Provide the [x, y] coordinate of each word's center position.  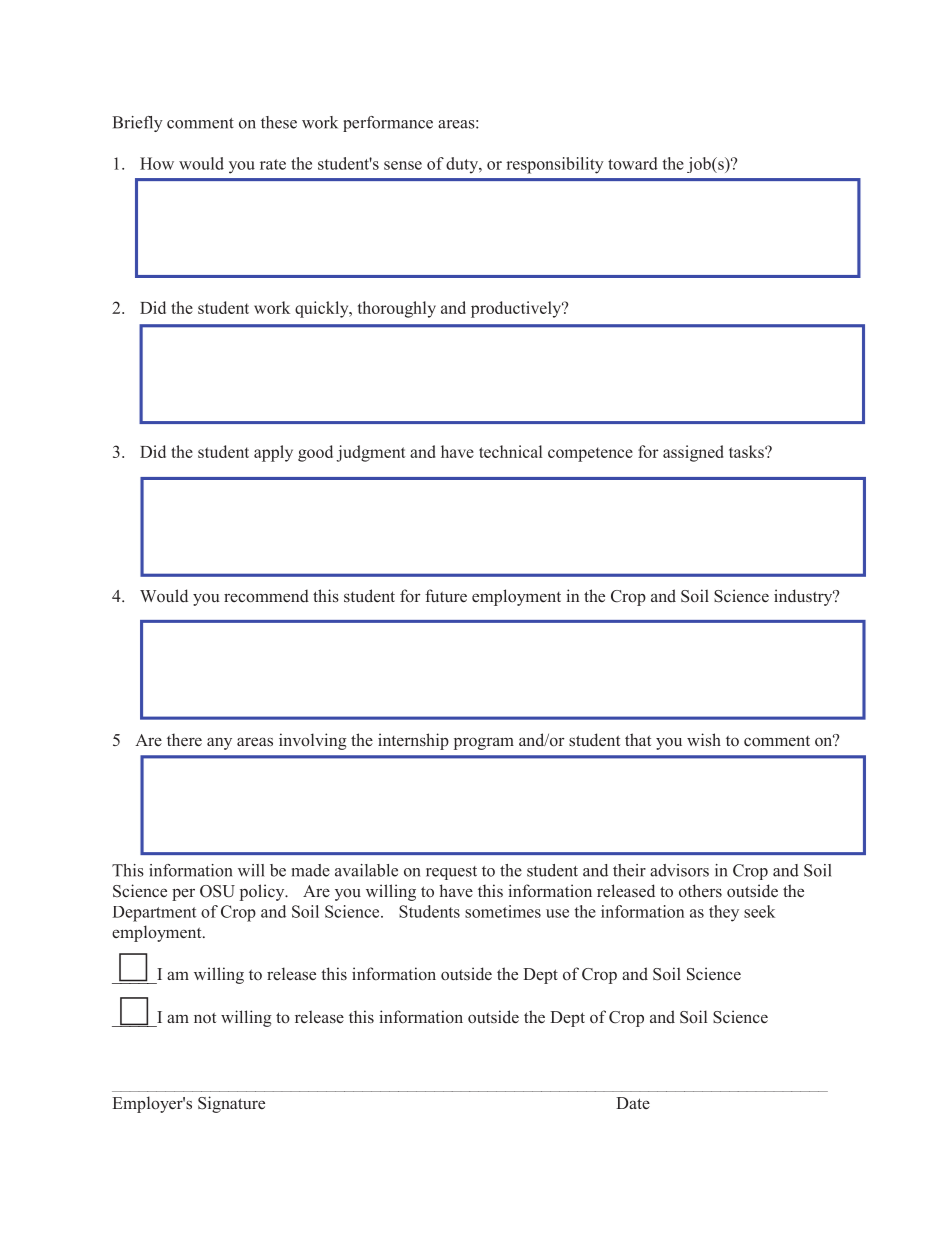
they [724, 913]
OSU [217, 891]
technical [510, 451]
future [446, 595]
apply [273, 453]
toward [633, 163]
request [451, 873]
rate [273, 164]
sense [403, 165]
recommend [266, 596]
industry [804, 597]
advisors [679, 870]
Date [633, 1103]
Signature [231, 1104]
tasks [747, 451]
